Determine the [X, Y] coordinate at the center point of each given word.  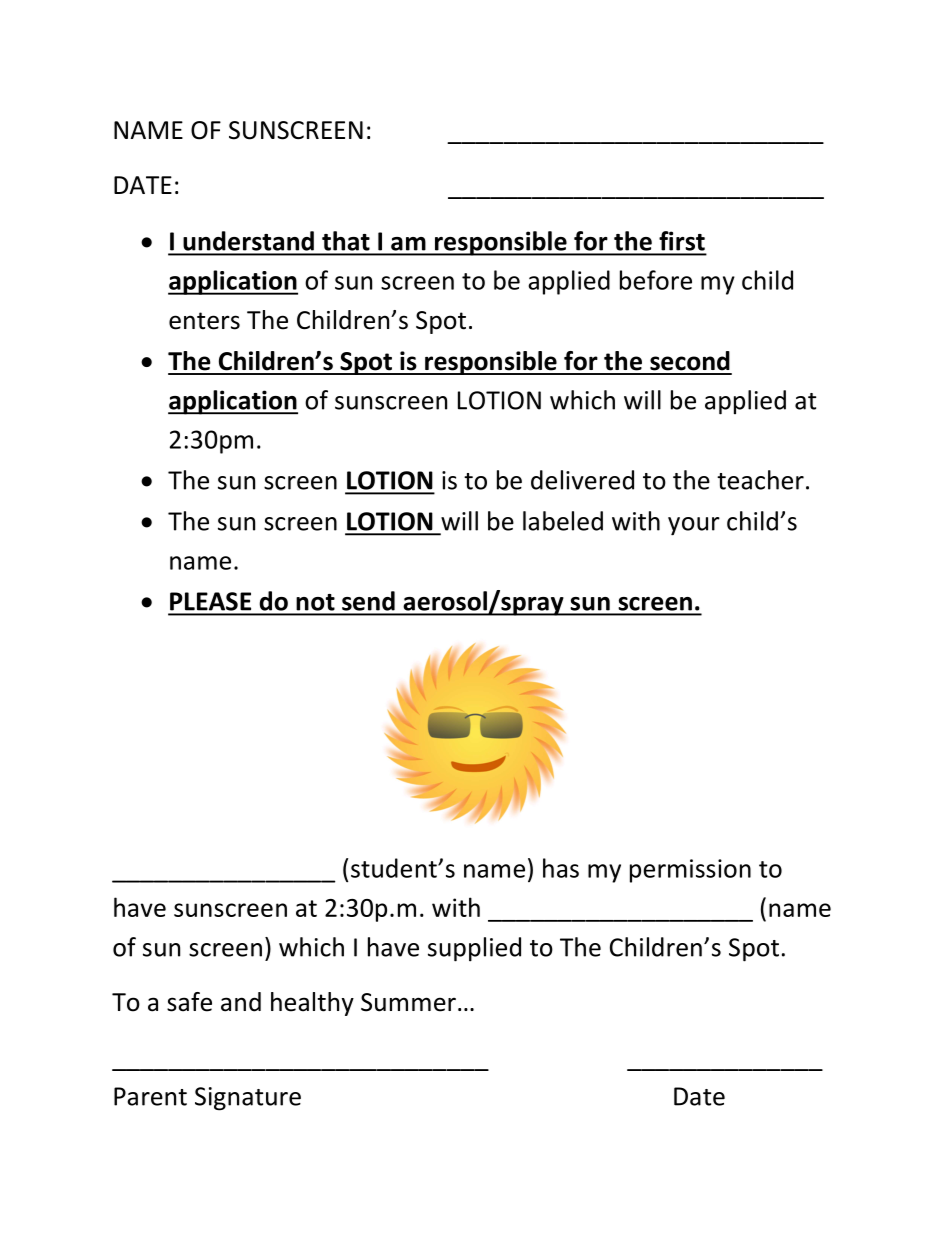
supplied [474, 949]
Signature [248, 1099]
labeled [563, 521]
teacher [760, 480]
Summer [408, 1002]
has [561, 868]
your [694, 526]
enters [204, 321]
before [656, 280]
